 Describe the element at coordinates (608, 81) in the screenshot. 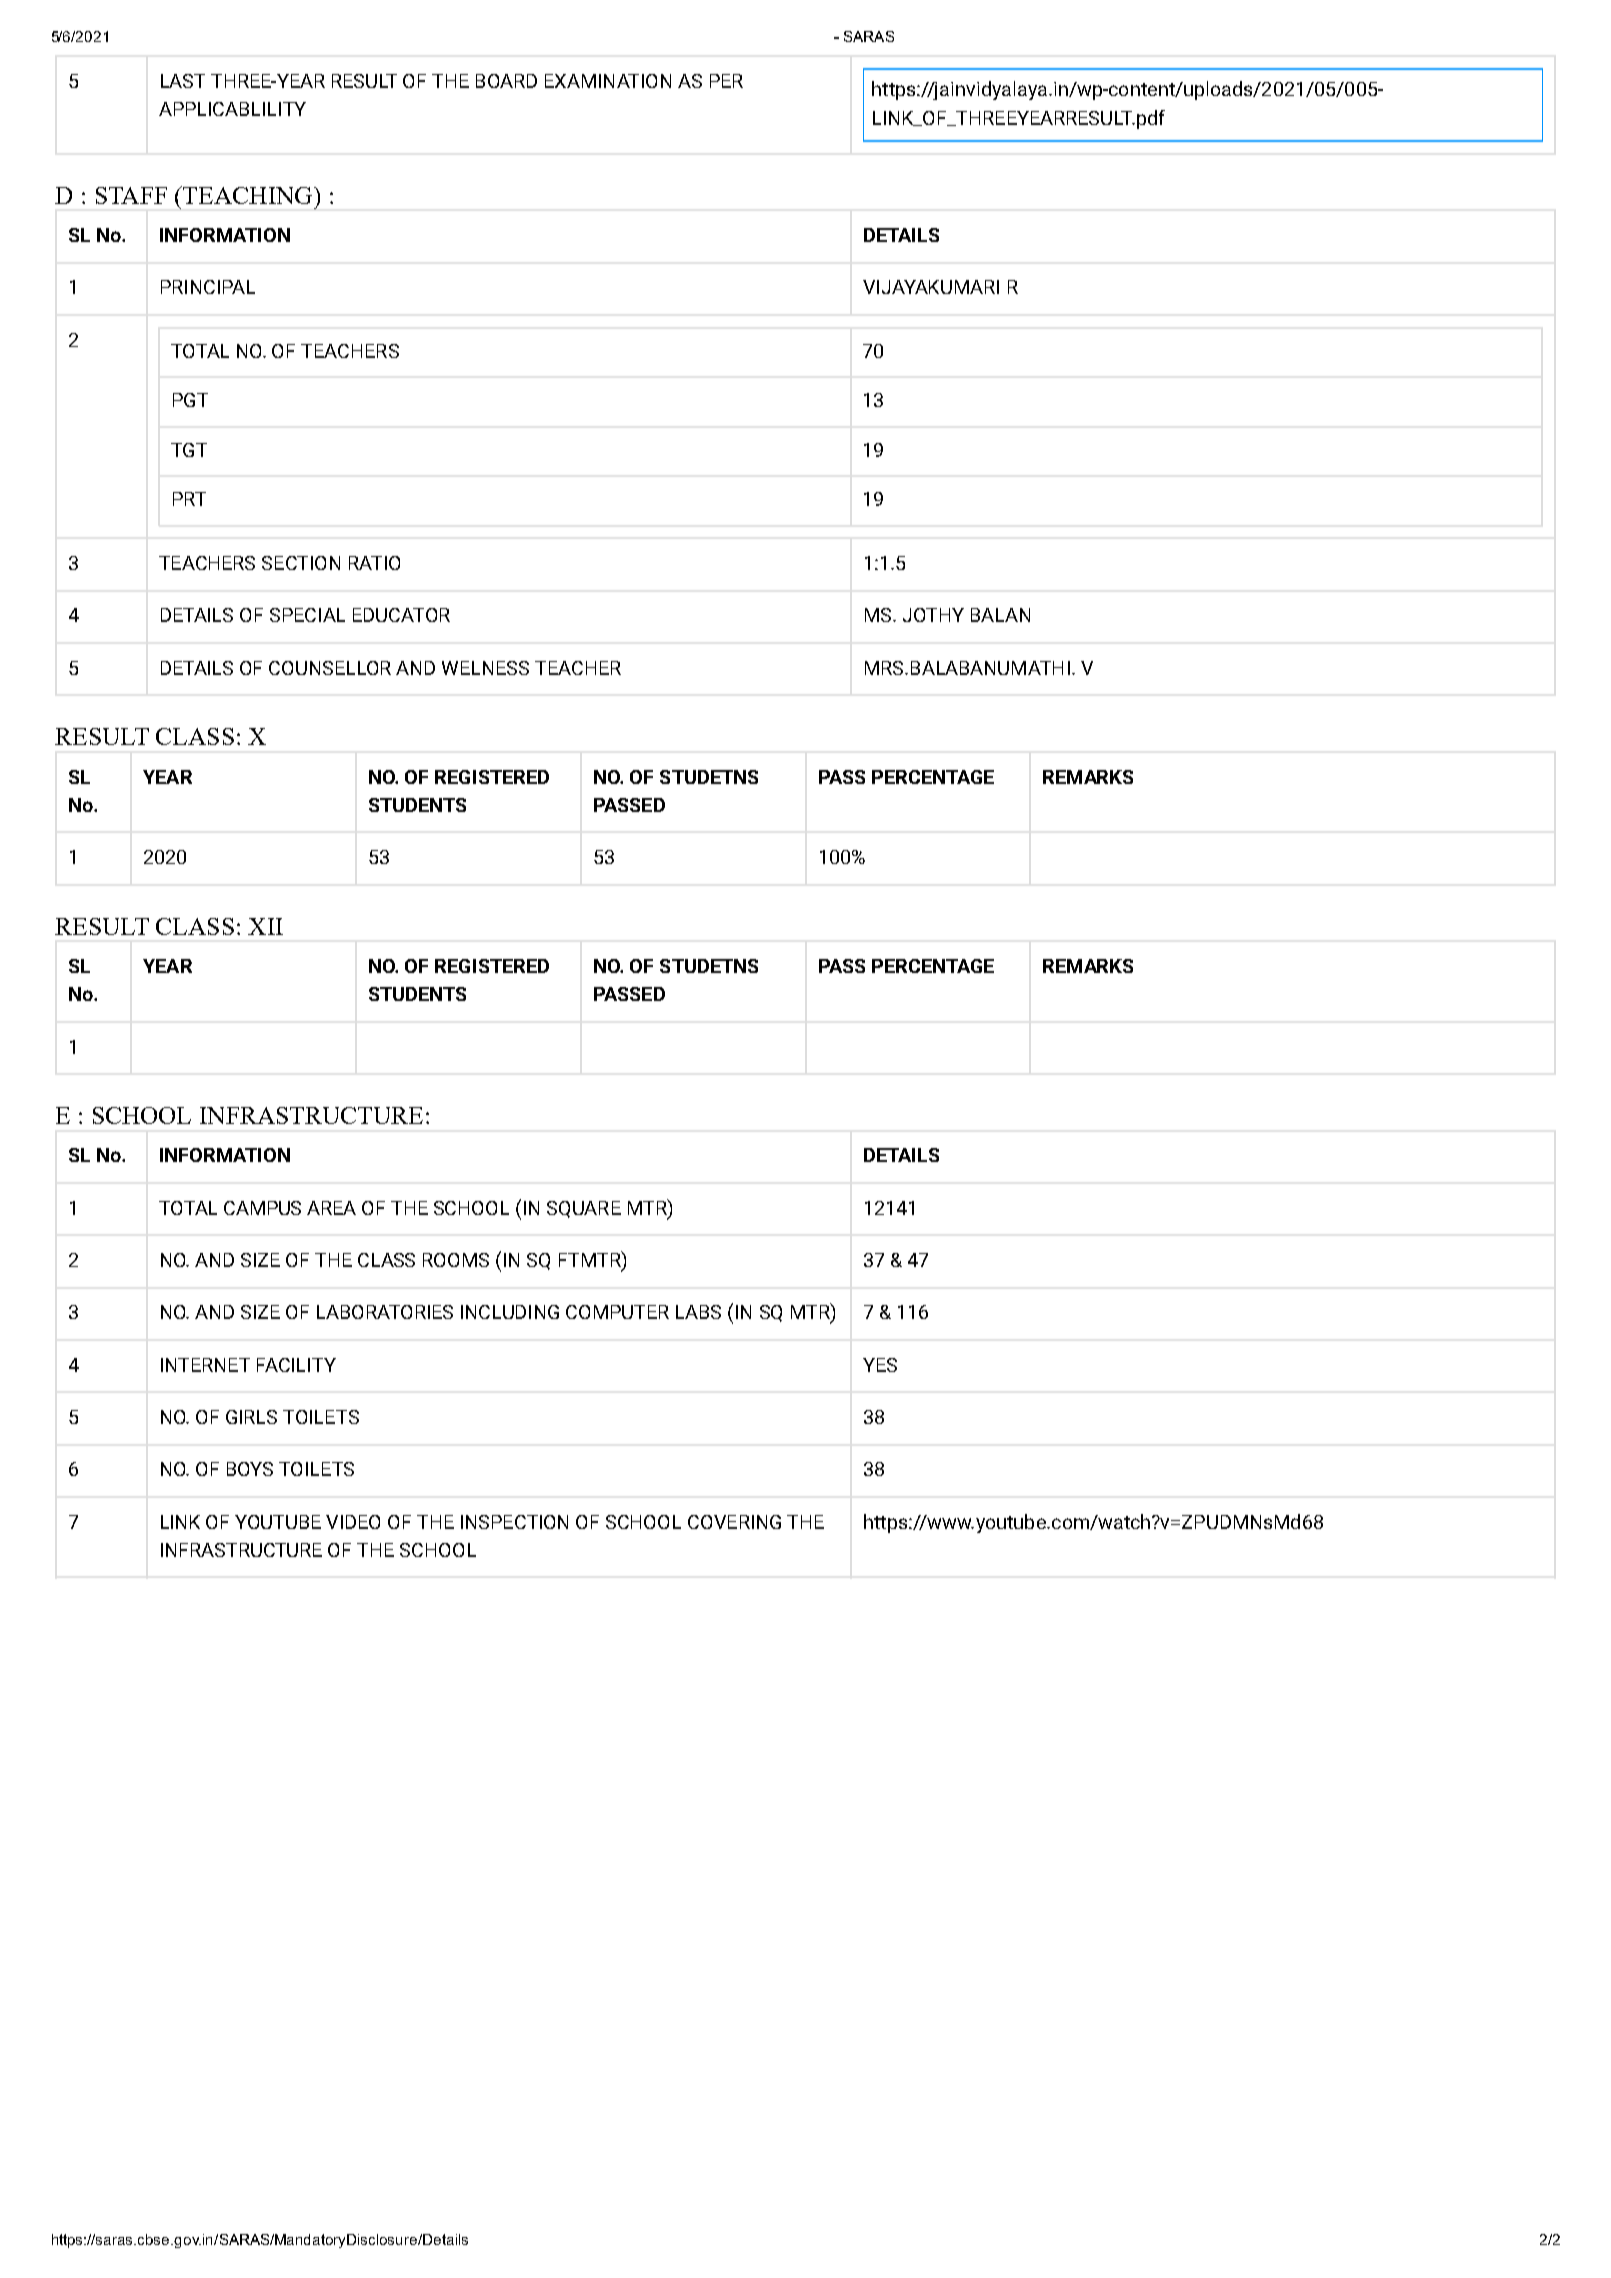

I see `EXAMINATION` at that location.
